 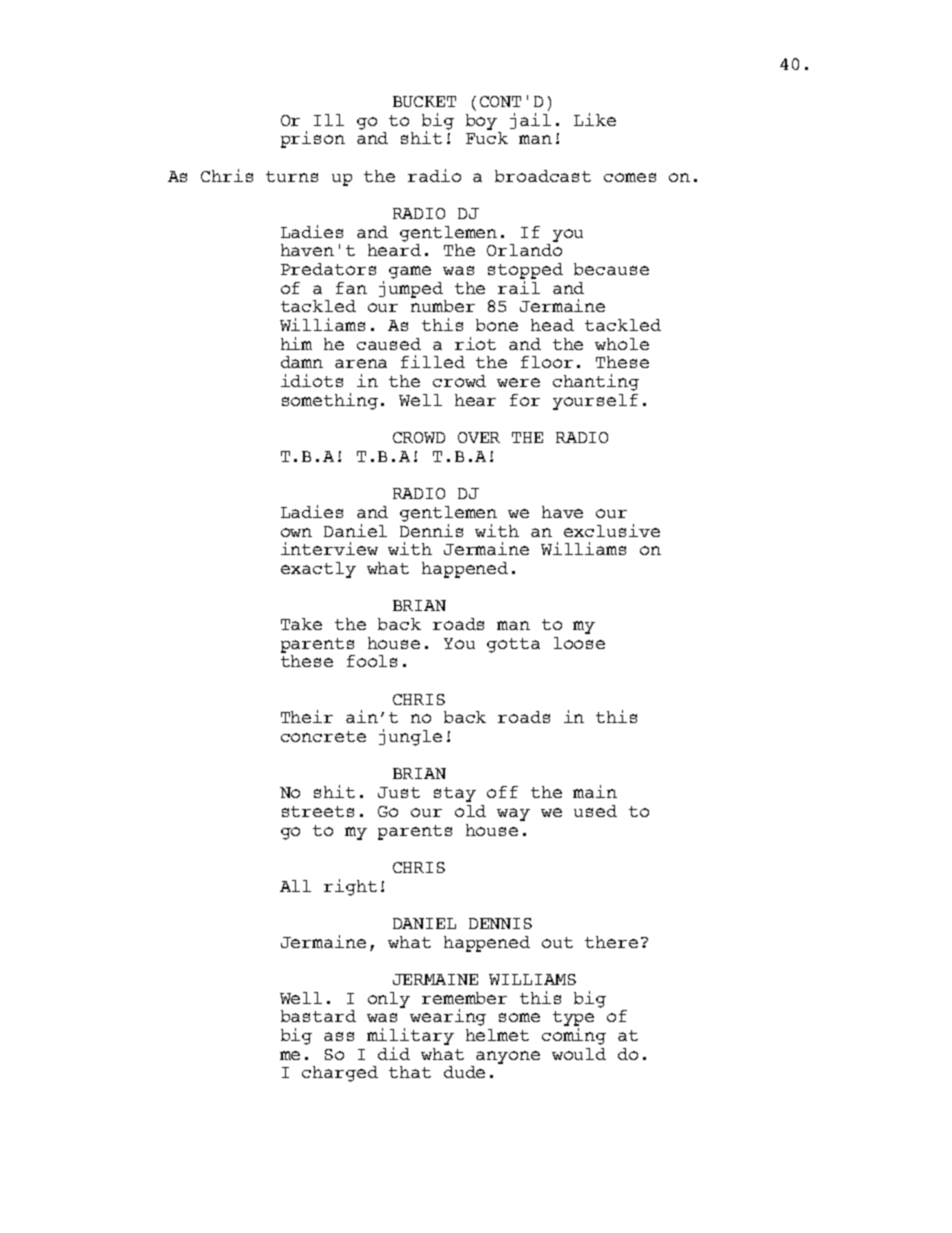 I want to click on prison, so click(x=313, y=139).
